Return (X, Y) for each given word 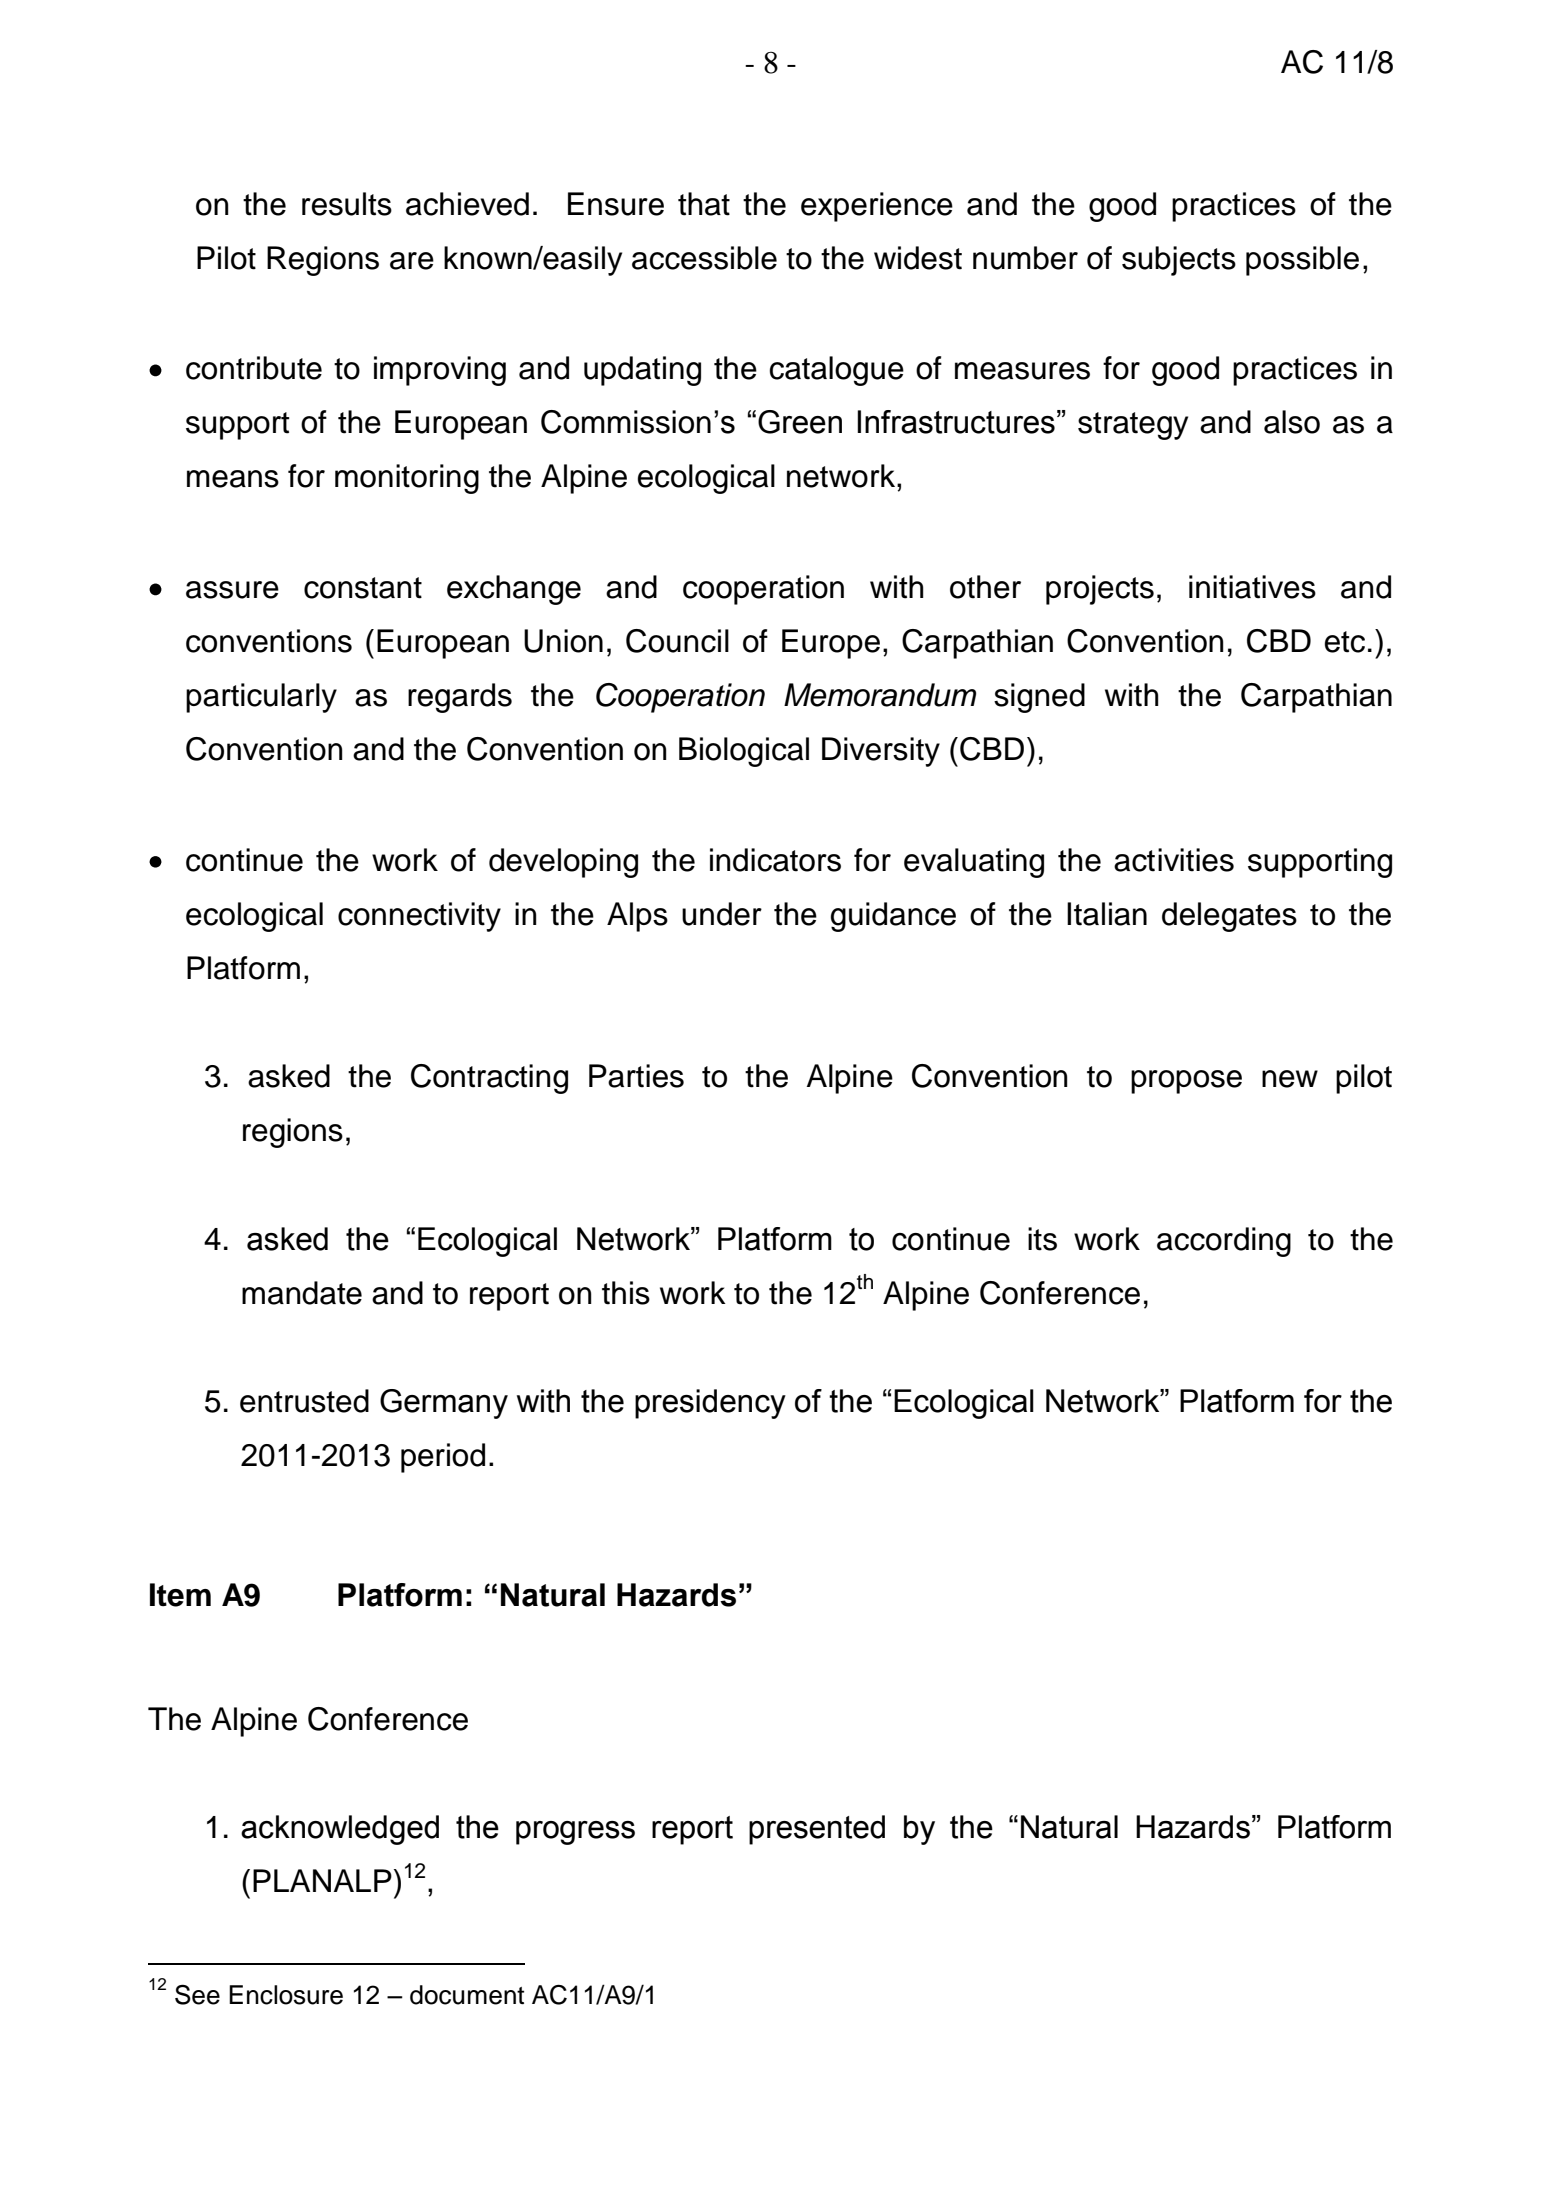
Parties (636, 1076)
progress (575, 1833)
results (347, 204)
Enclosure (286, 1995)
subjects (1179, 261)
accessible (704, 258)
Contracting (489, 1079)
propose (1186, 1082)
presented (817, 1830)
